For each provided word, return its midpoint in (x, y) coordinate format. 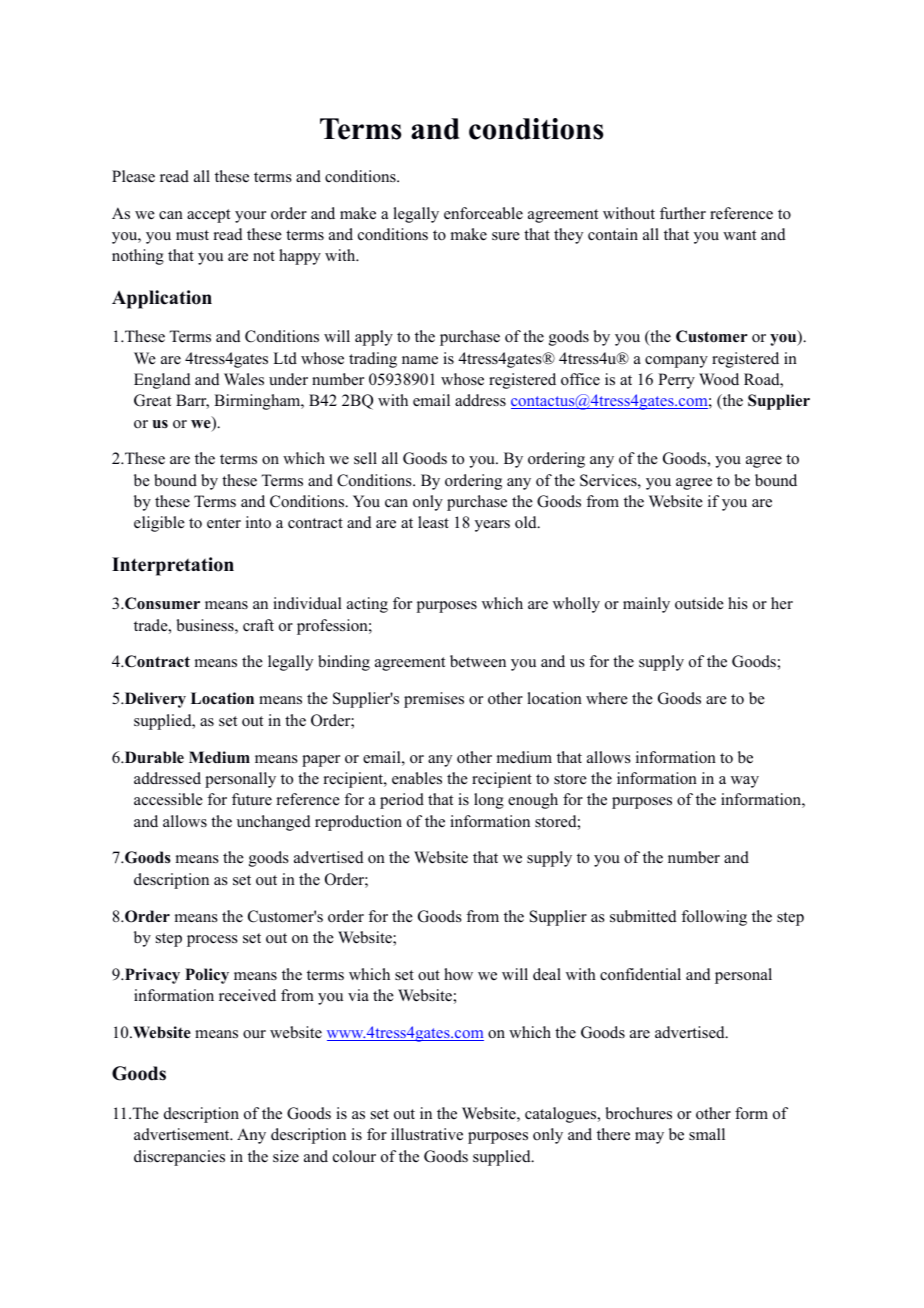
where (607, 698)
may (649, 1138)
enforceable (483, 213)
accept (208, 216)
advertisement (183, 1134)
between (478, 661)
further (683, 213)
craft (258, 625)
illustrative (427, 1134)
